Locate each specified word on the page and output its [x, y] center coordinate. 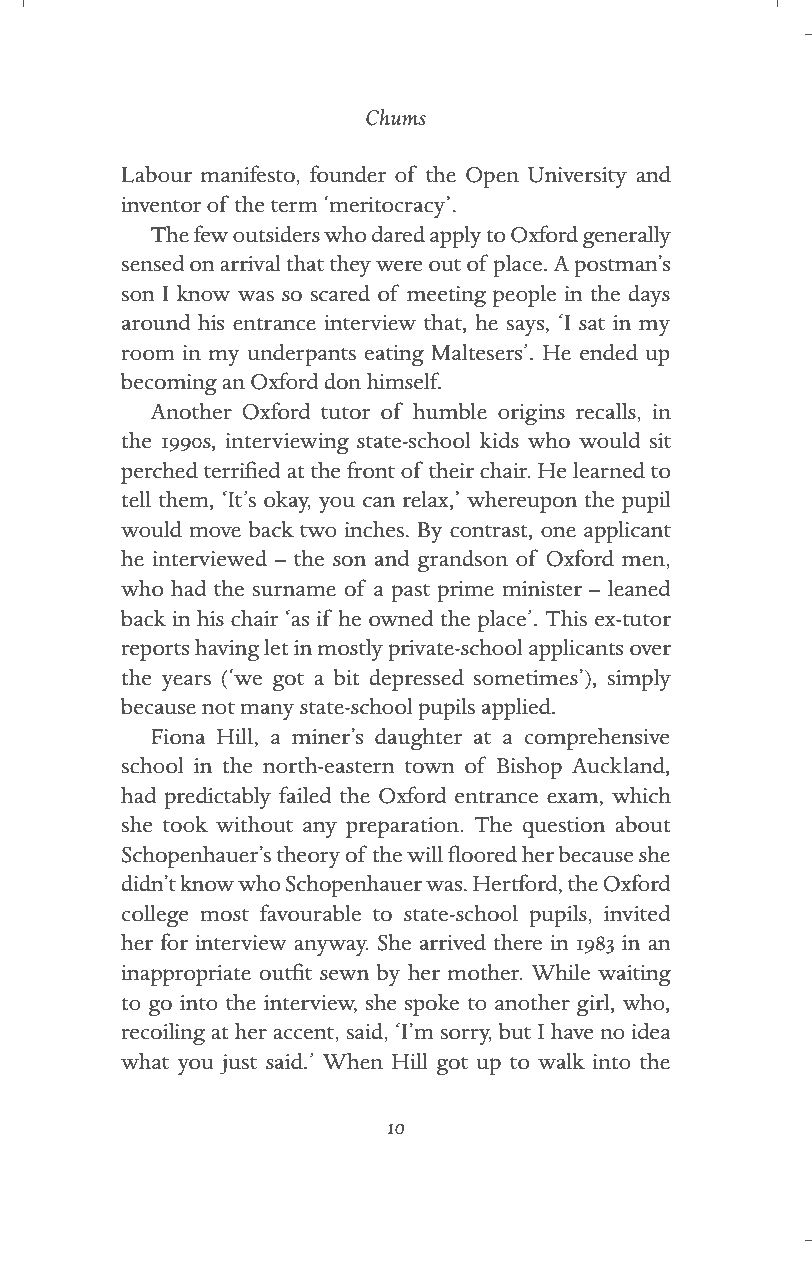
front [371, 470]
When [353, 1061]
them [185, 500]
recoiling [163, 1033]
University [577, 177]
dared [398, 234]
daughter [418, 738]
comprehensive [597, 738]
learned [609, 470]
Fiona [178, 737]
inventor [161, 205]
